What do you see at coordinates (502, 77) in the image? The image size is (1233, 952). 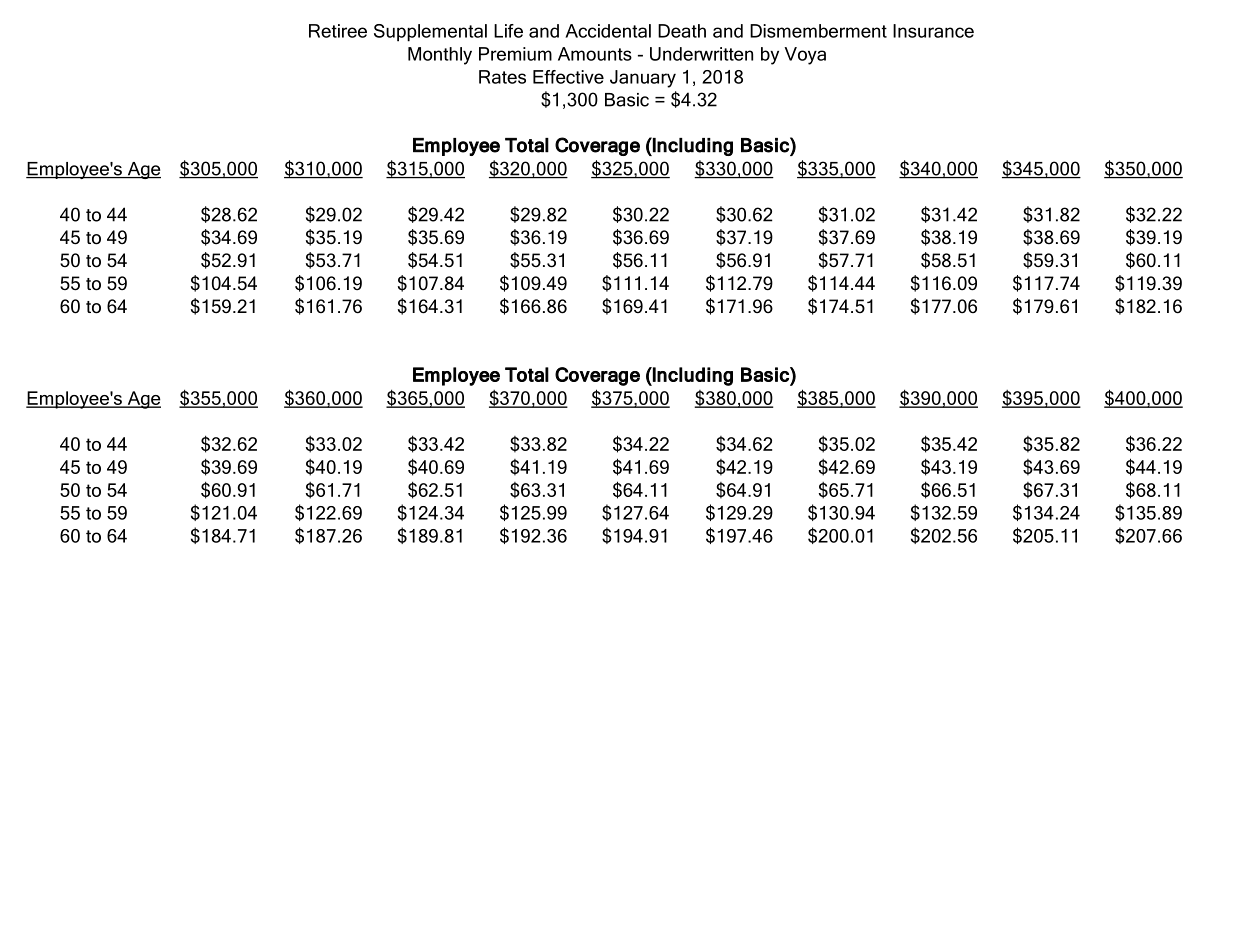 I see `Rates` at bounding box center [502, 77].
